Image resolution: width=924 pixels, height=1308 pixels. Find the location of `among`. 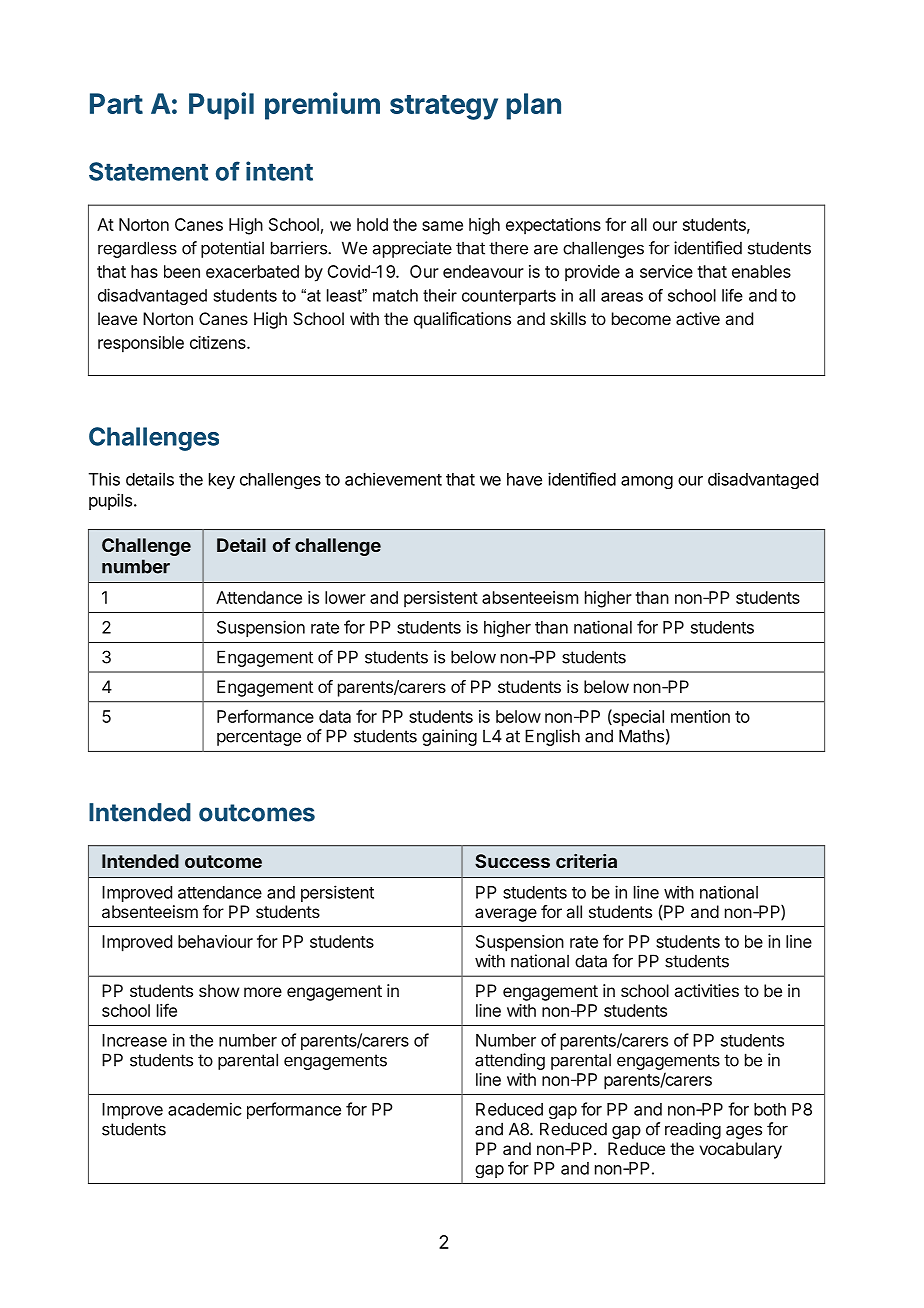

among is located at coordinates (647, 482).
